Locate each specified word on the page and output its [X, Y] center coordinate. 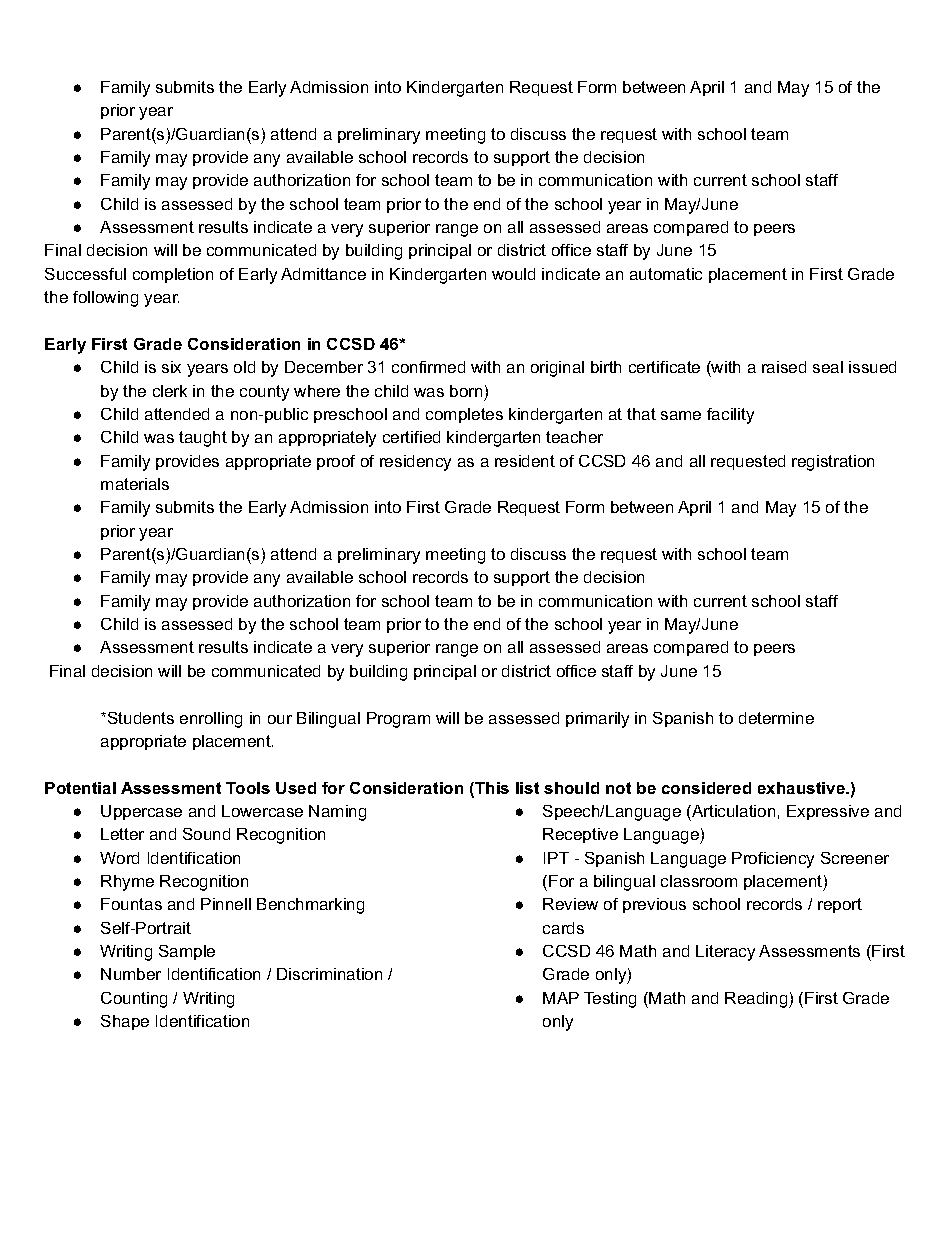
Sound [206, 834]
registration [833, 463]
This [491, 789]
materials [135, 484]
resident [525, 461]
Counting [134, 1000]
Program [398, 720]
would [513, 274]
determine [776, 718]
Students [141, 718]
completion [173, 275]
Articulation [732, 811]
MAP [561, 998]
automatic [666, 274]
